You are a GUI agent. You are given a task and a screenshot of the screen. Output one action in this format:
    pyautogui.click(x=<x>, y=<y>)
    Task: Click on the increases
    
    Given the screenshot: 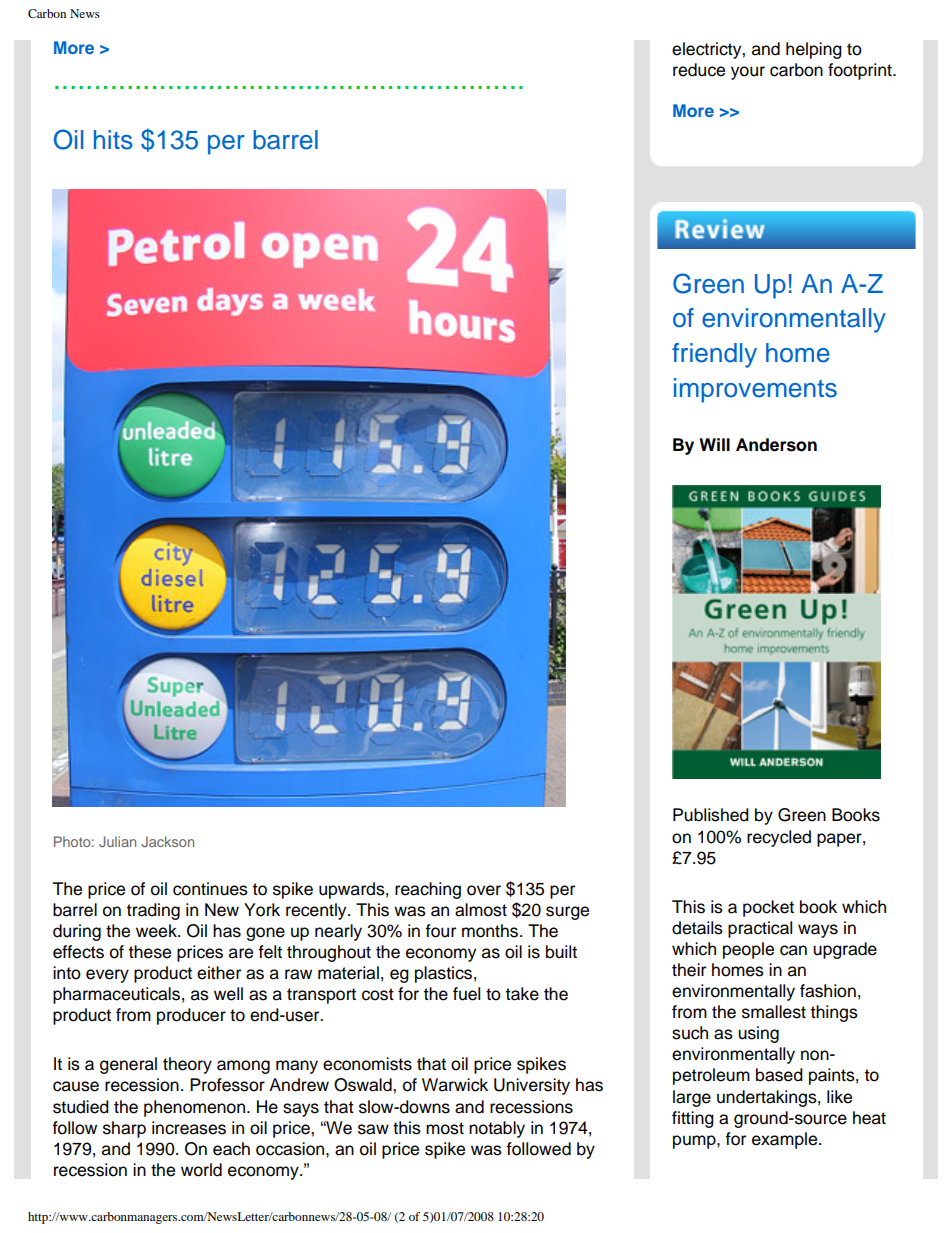 What is the action you would take?
    pyautogui.click(x=189, y=1128)
